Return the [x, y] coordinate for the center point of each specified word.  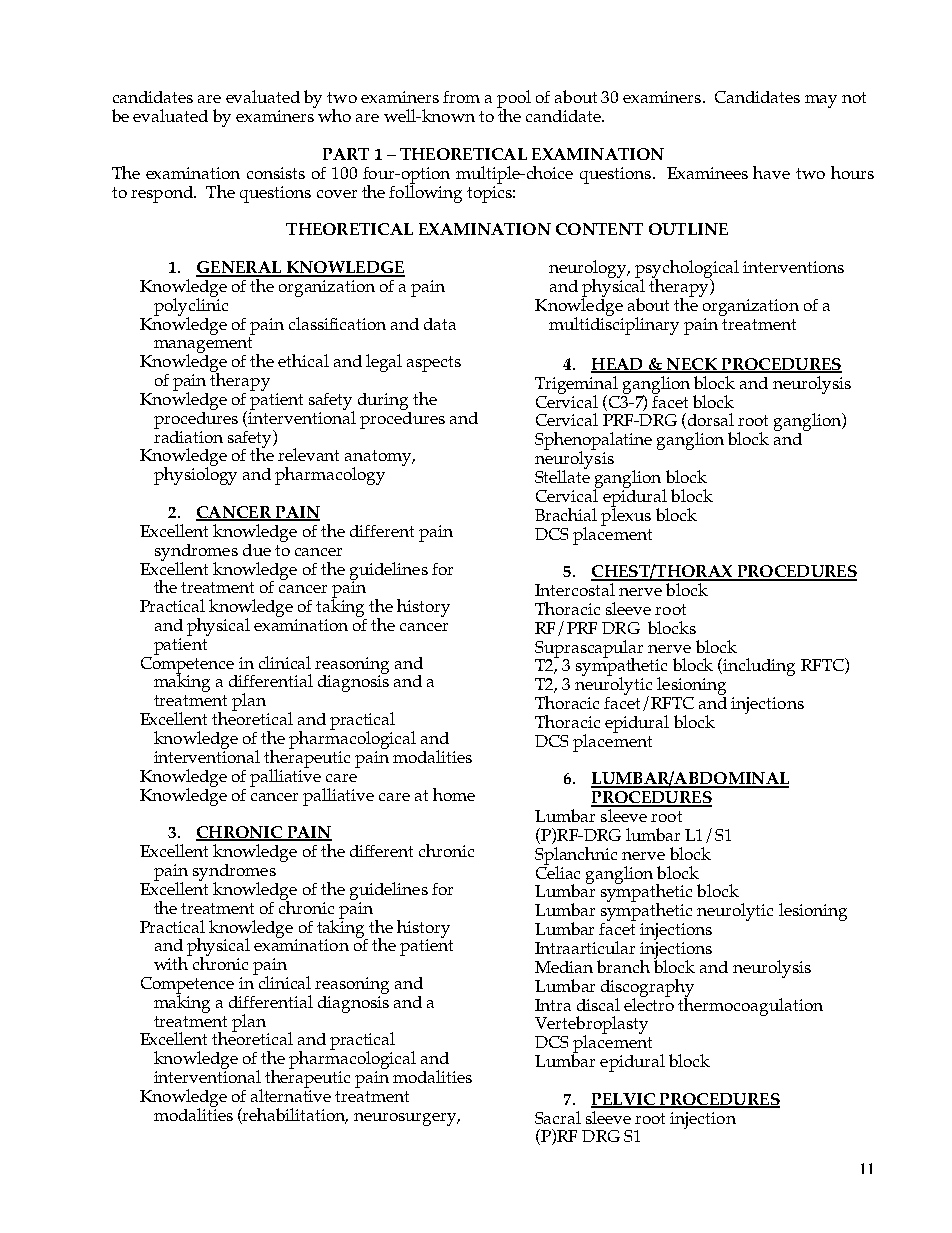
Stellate [562, 475]
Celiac [558, 871]
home [454, 794]
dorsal [709, 421]
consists [276, 173]
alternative [291, 1094]
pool [514, 100]
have [771, 172]
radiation [188, 435]
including [759, 667]
